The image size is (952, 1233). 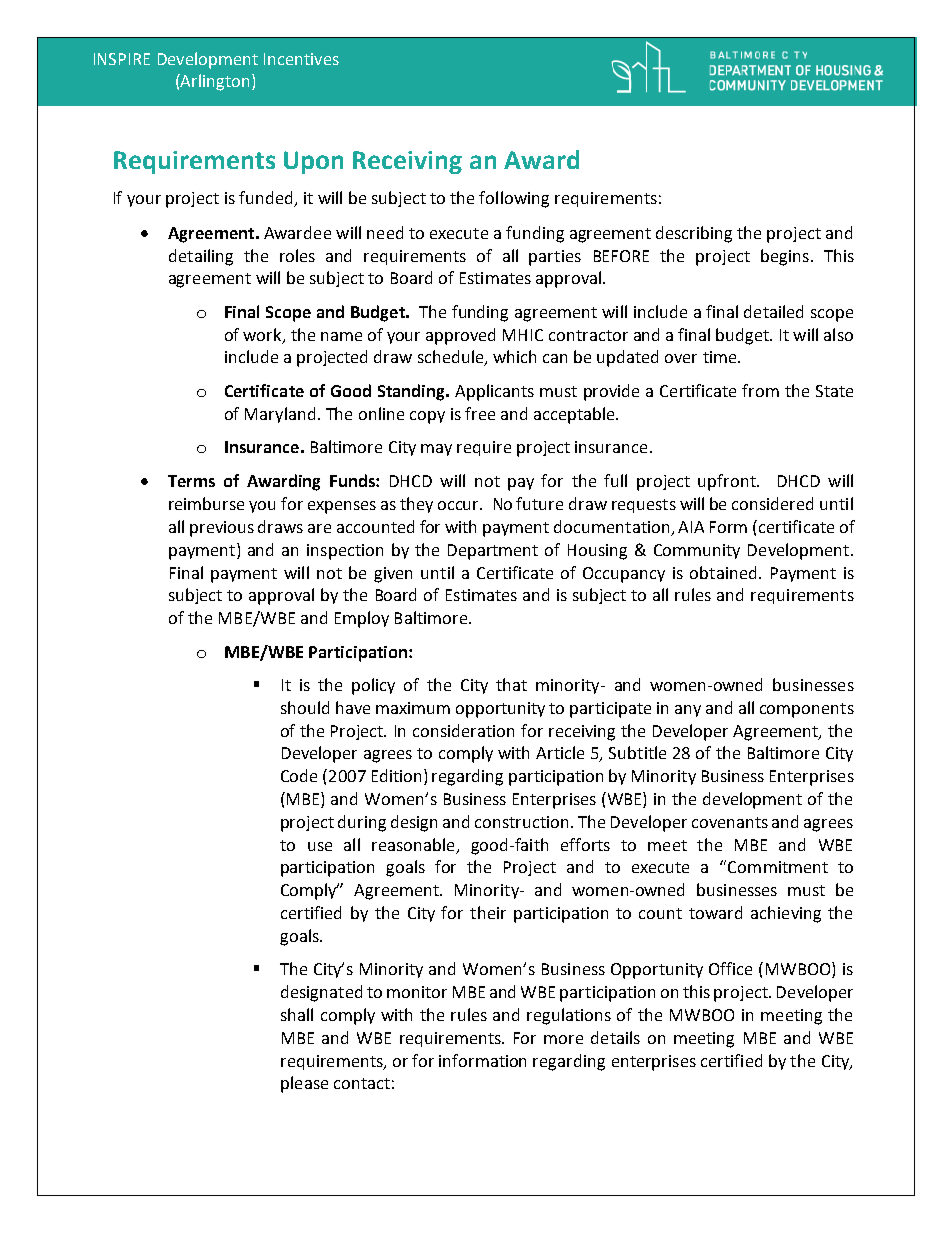 I want to click on regulations, so click(x=569, y=1016).
